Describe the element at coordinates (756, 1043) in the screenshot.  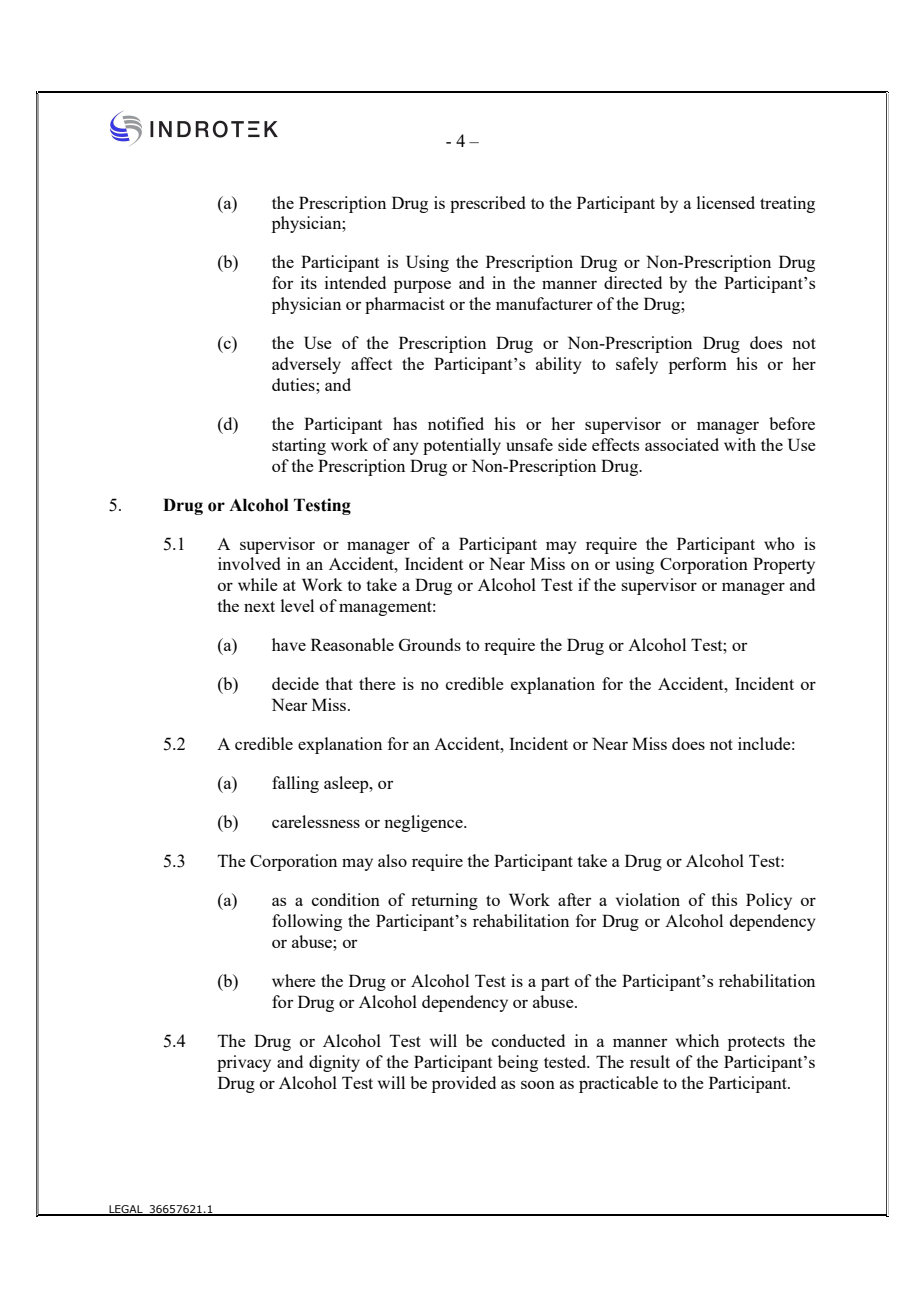
I see `protects` at that location.
